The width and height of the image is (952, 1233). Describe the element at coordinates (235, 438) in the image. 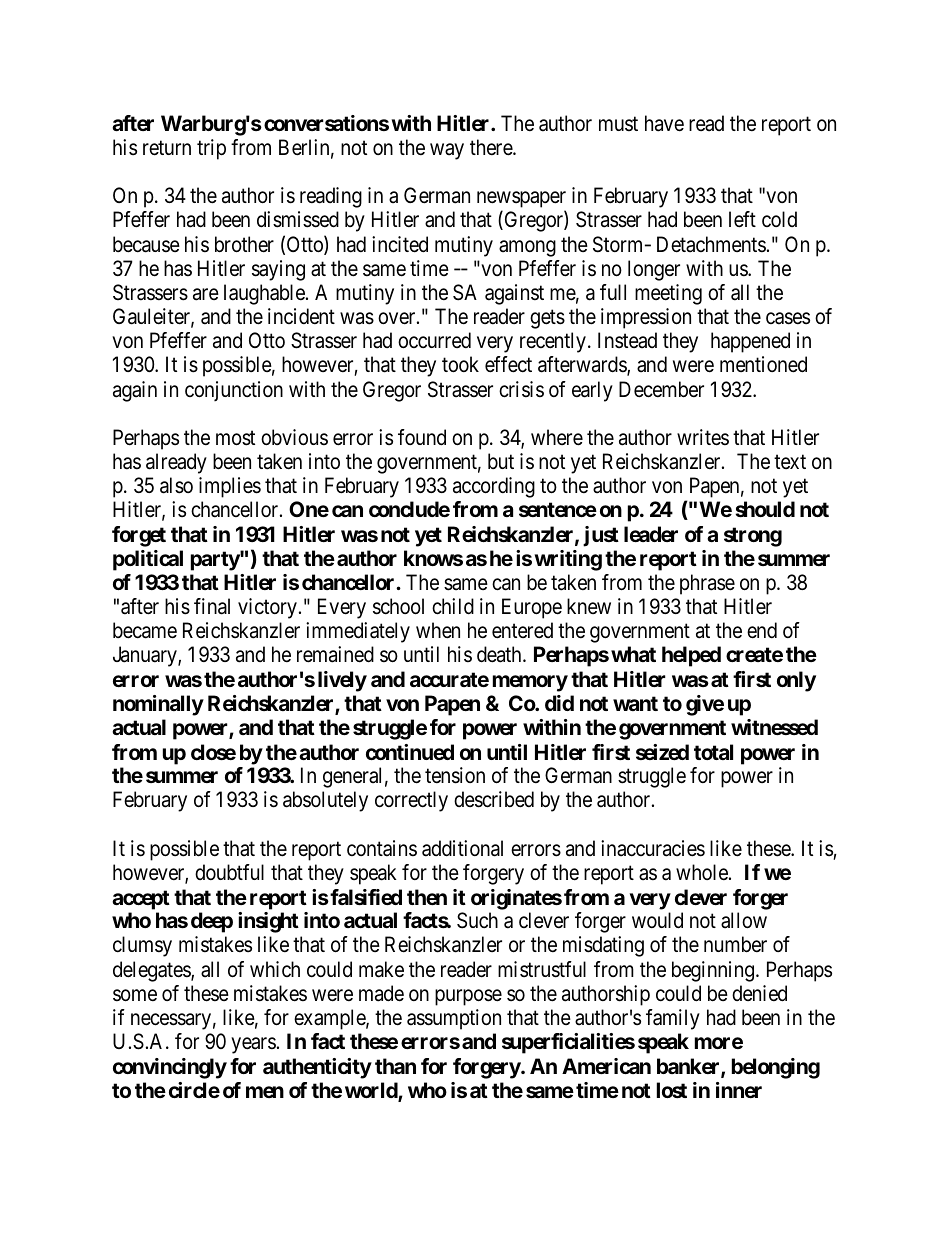

I see `most` at that location.
